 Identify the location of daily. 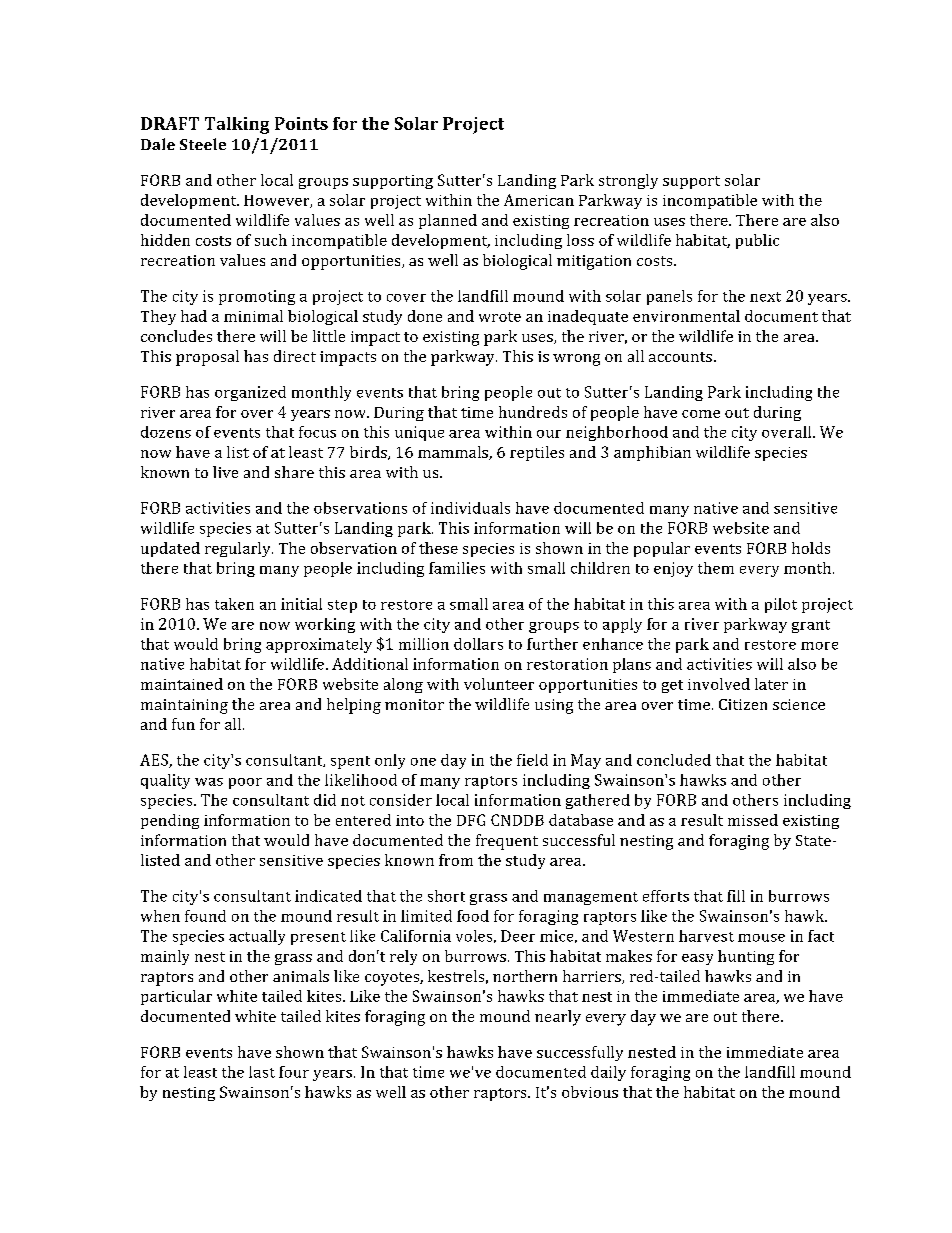
(608, 1073).
